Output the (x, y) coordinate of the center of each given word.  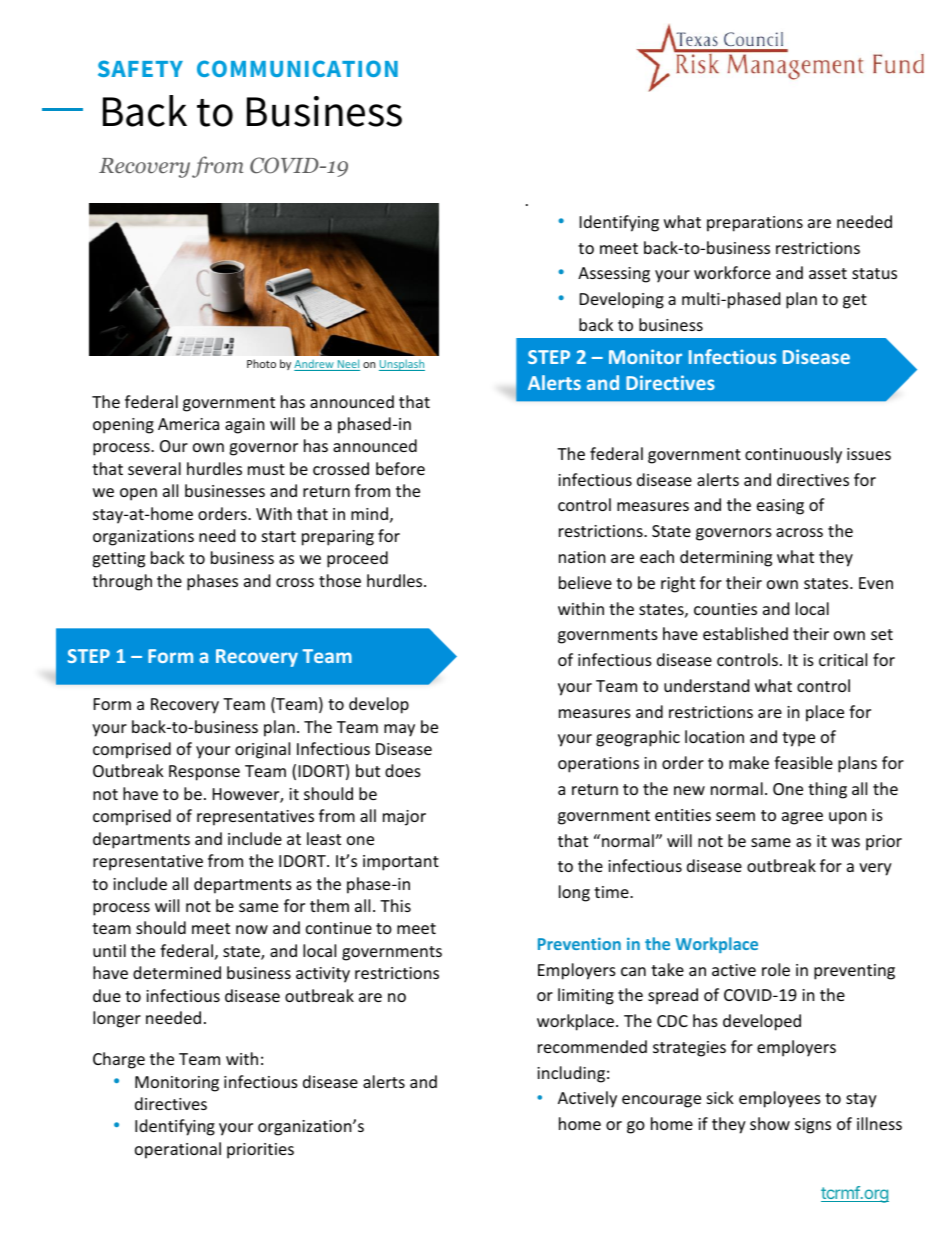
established (745, 633)
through (122, 582)
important (401, 863)
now (252, 929)
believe (585, 582)
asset (828, 273)
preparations (755, 224)
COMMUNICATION (297, 68)
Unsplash (402, 365)
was (845, 842)
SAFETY (140, 68)
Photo (261, 363)
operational (178, 1150)
